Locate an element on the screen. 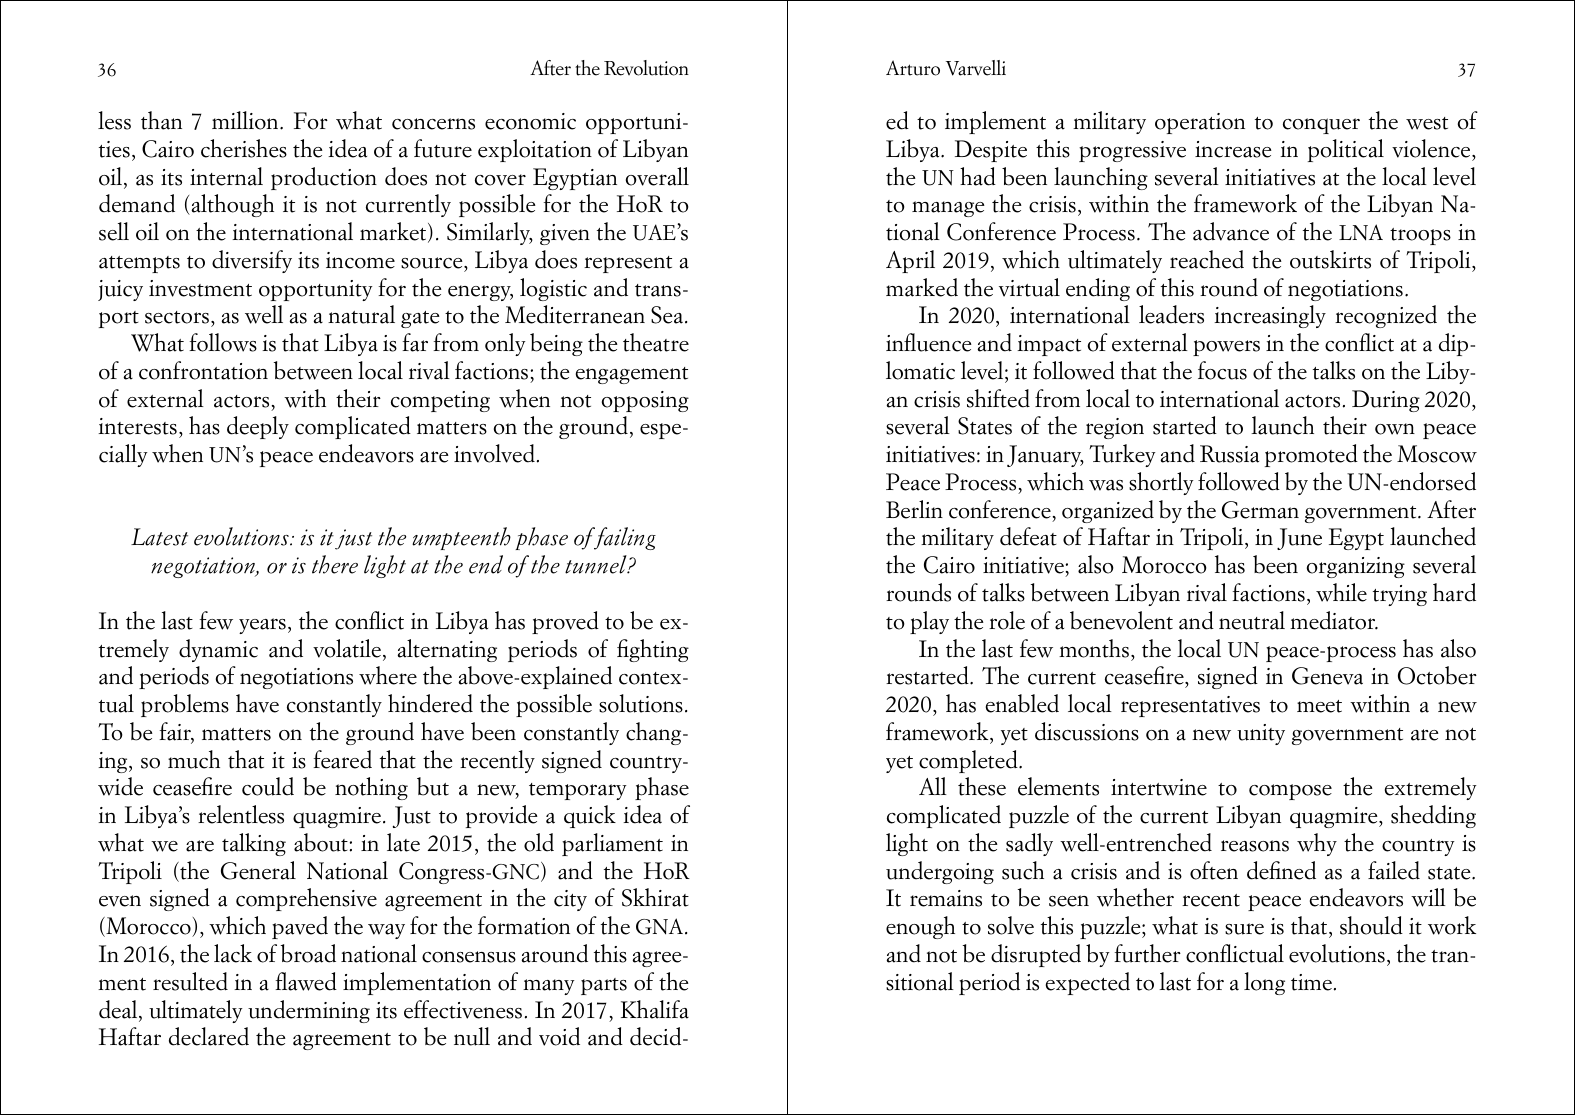  undermining is located at coordinates (309, 1011).
